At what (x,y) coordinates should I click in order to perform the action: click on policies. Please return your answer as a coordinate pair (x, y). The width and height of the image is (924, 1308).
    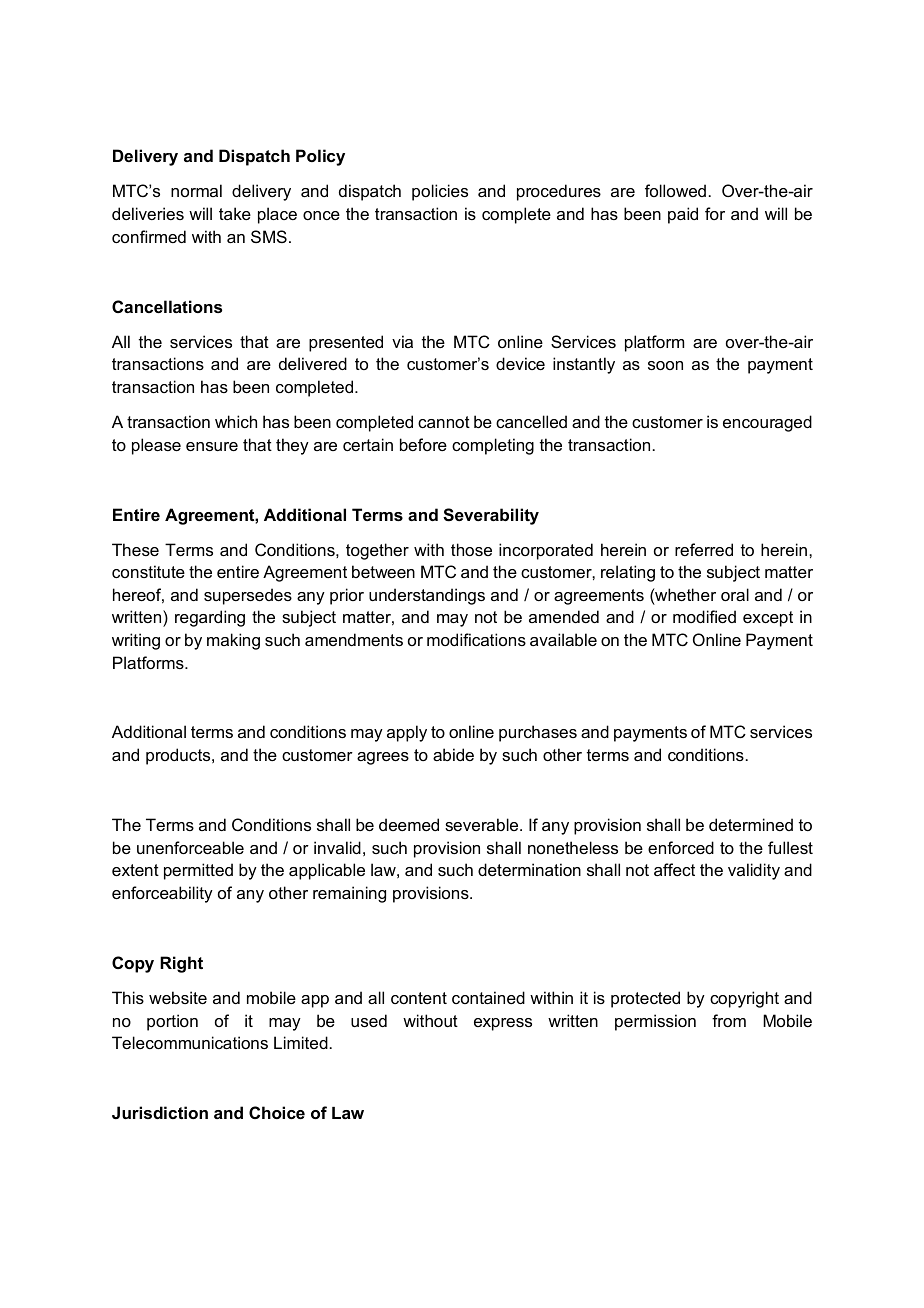
    Looking at the image, I should click on (440, 192).
